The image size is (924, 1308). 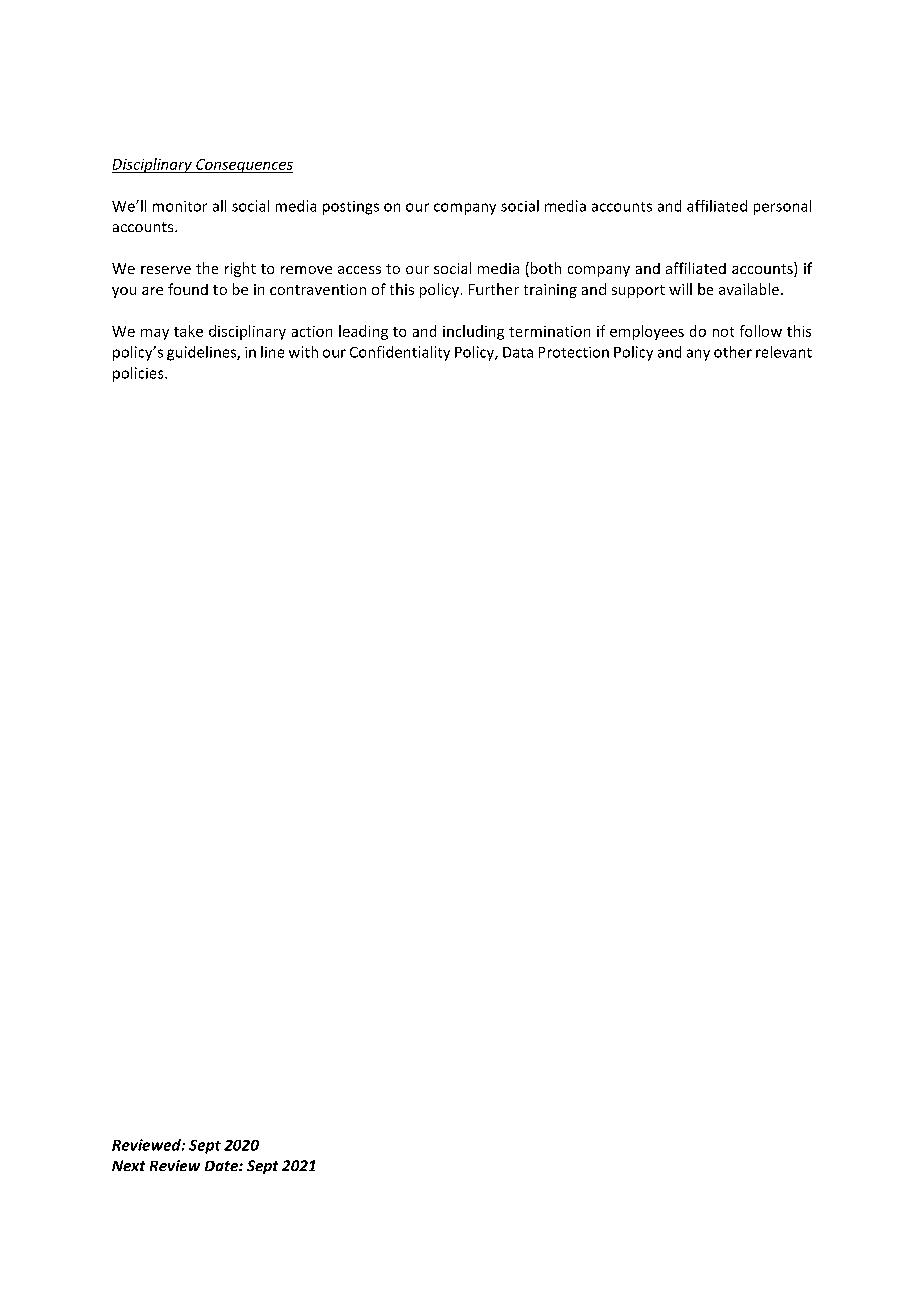 What do you see at coordinates (155, 334) in the screenshot?
I see `may` at bounding box center [155, 334].
